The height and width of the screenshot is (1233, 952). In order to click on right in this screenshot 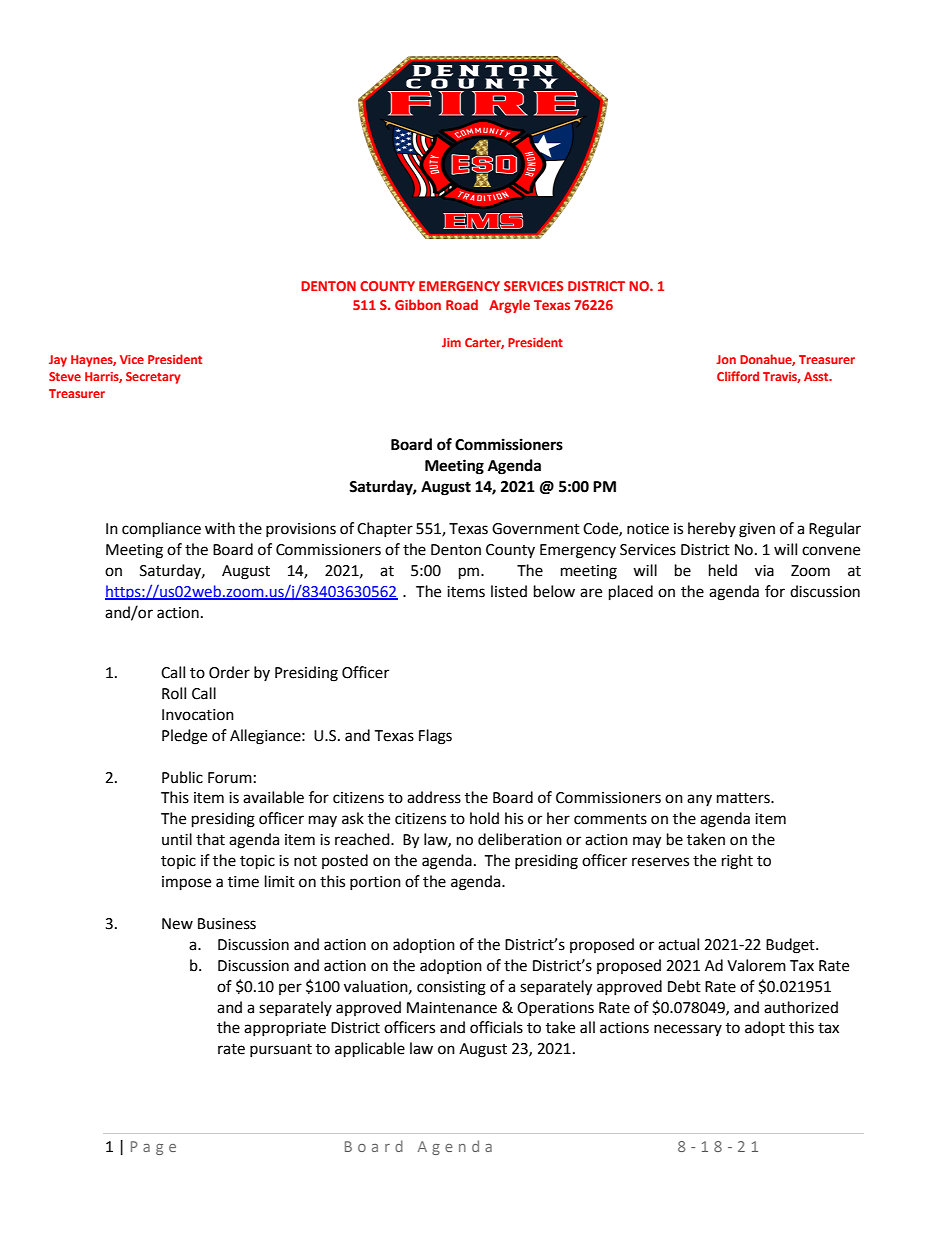, I will do `click(737, 862)`.
